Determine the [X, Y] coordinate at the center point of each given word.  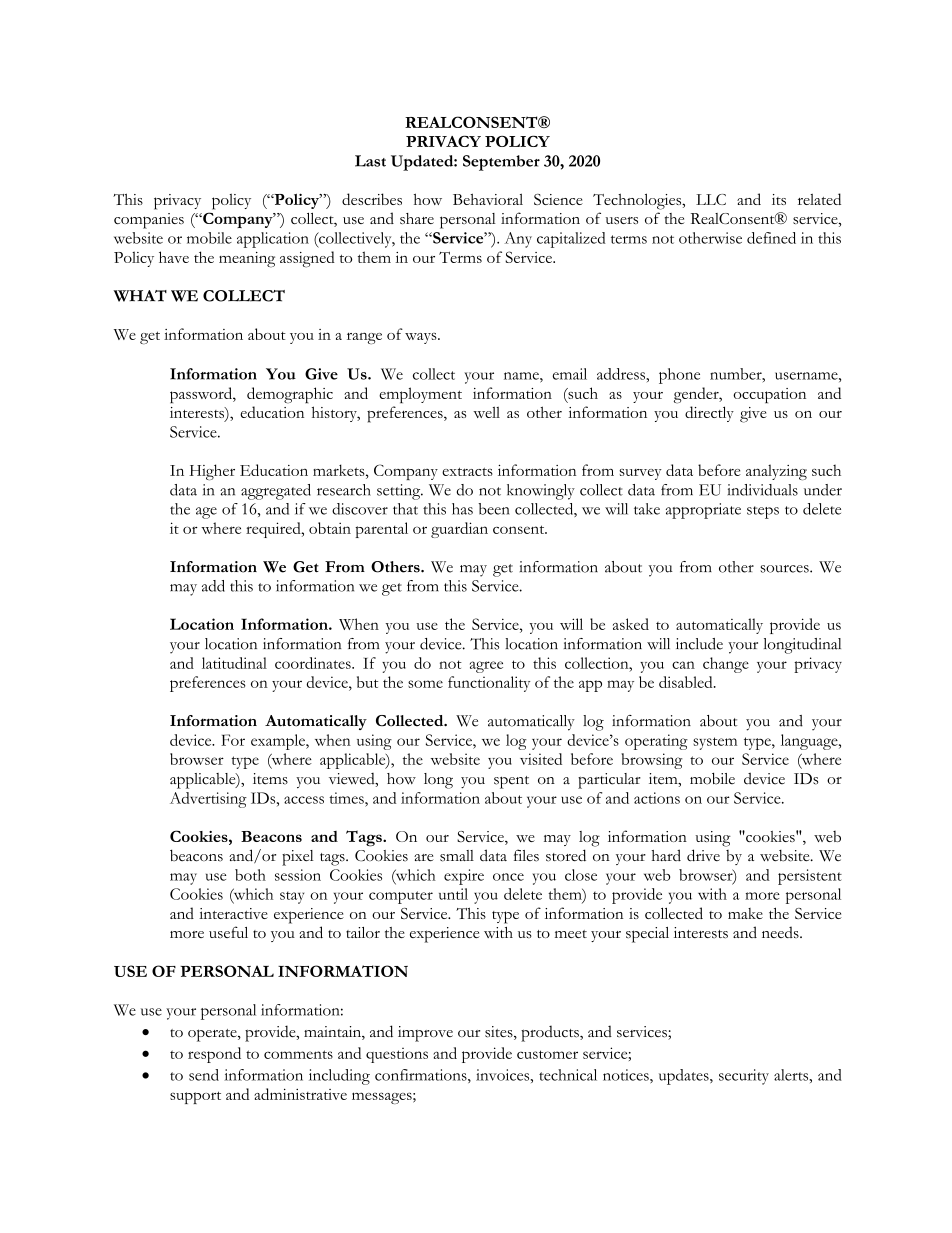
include [699, 644]
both [250, 875]
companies [149, 221]
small [457, 856]
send [204, 1075]
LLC [711, 199]
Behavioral [488, 199]
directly [709, 414]
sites [500, 1033]
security [744, 1077]
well [486, 412]
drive [703, 855]
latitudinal [234, 663]
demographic [290, 395]
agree [486, 667]
